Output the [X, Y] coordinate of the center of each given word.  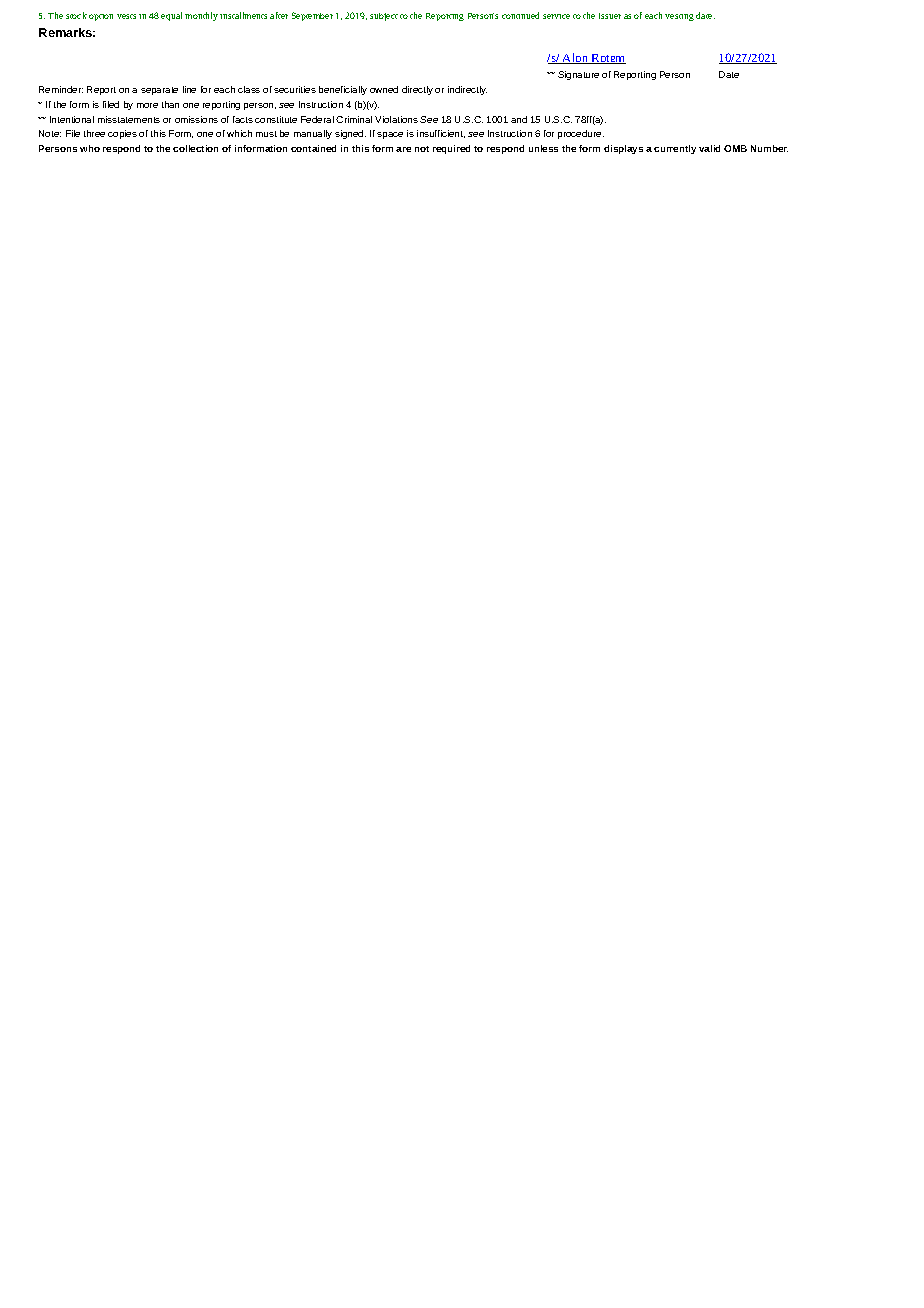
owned [384, 89]
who [90, 148]
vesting [679, 17]
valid [709, 148]
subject [384, 17]
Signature [578, 75]
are [403, 149]
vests [126, 16]
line [189, 89]
